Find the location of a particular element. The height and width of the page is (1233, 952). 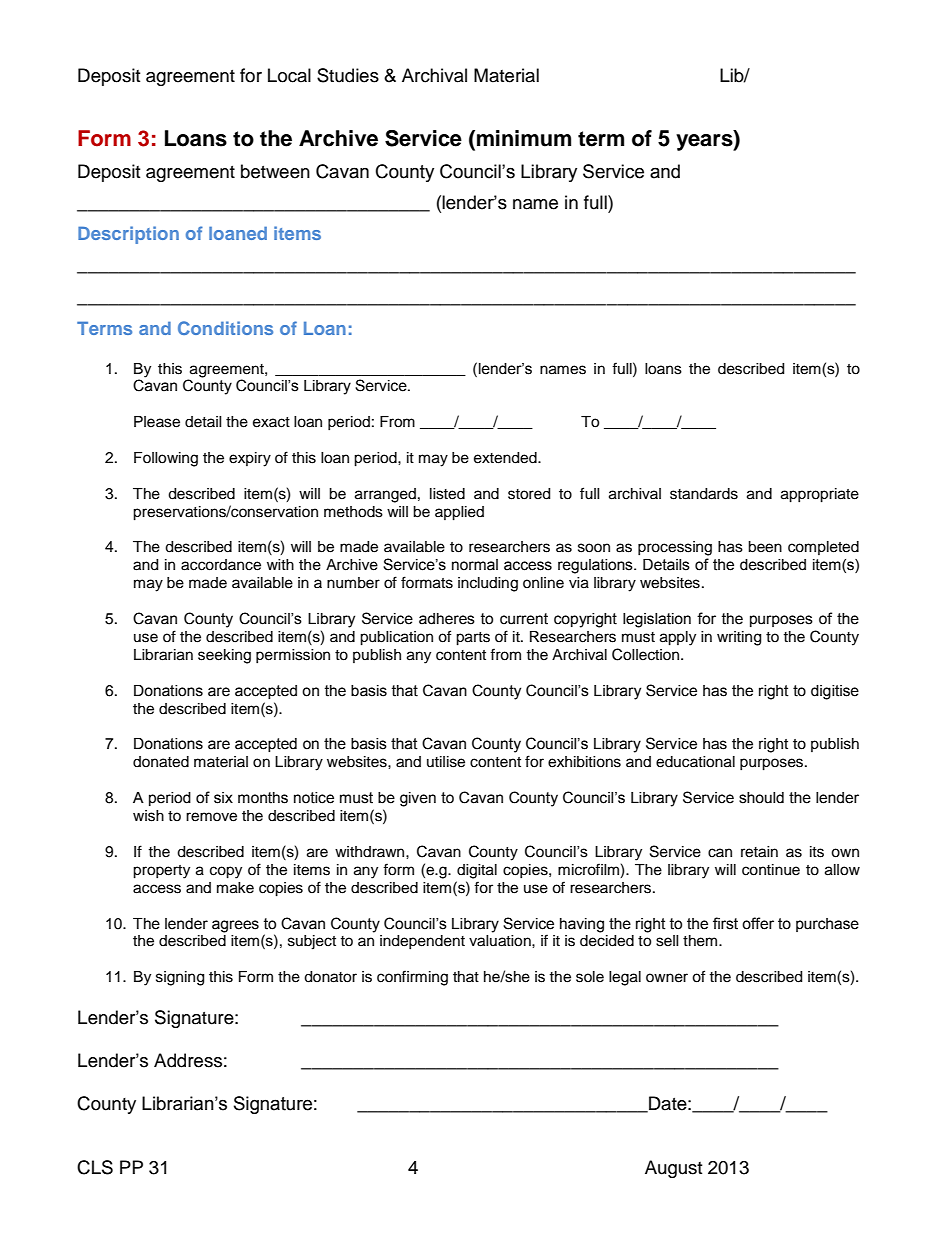

CLS is located at coordinates (95, 1167).
